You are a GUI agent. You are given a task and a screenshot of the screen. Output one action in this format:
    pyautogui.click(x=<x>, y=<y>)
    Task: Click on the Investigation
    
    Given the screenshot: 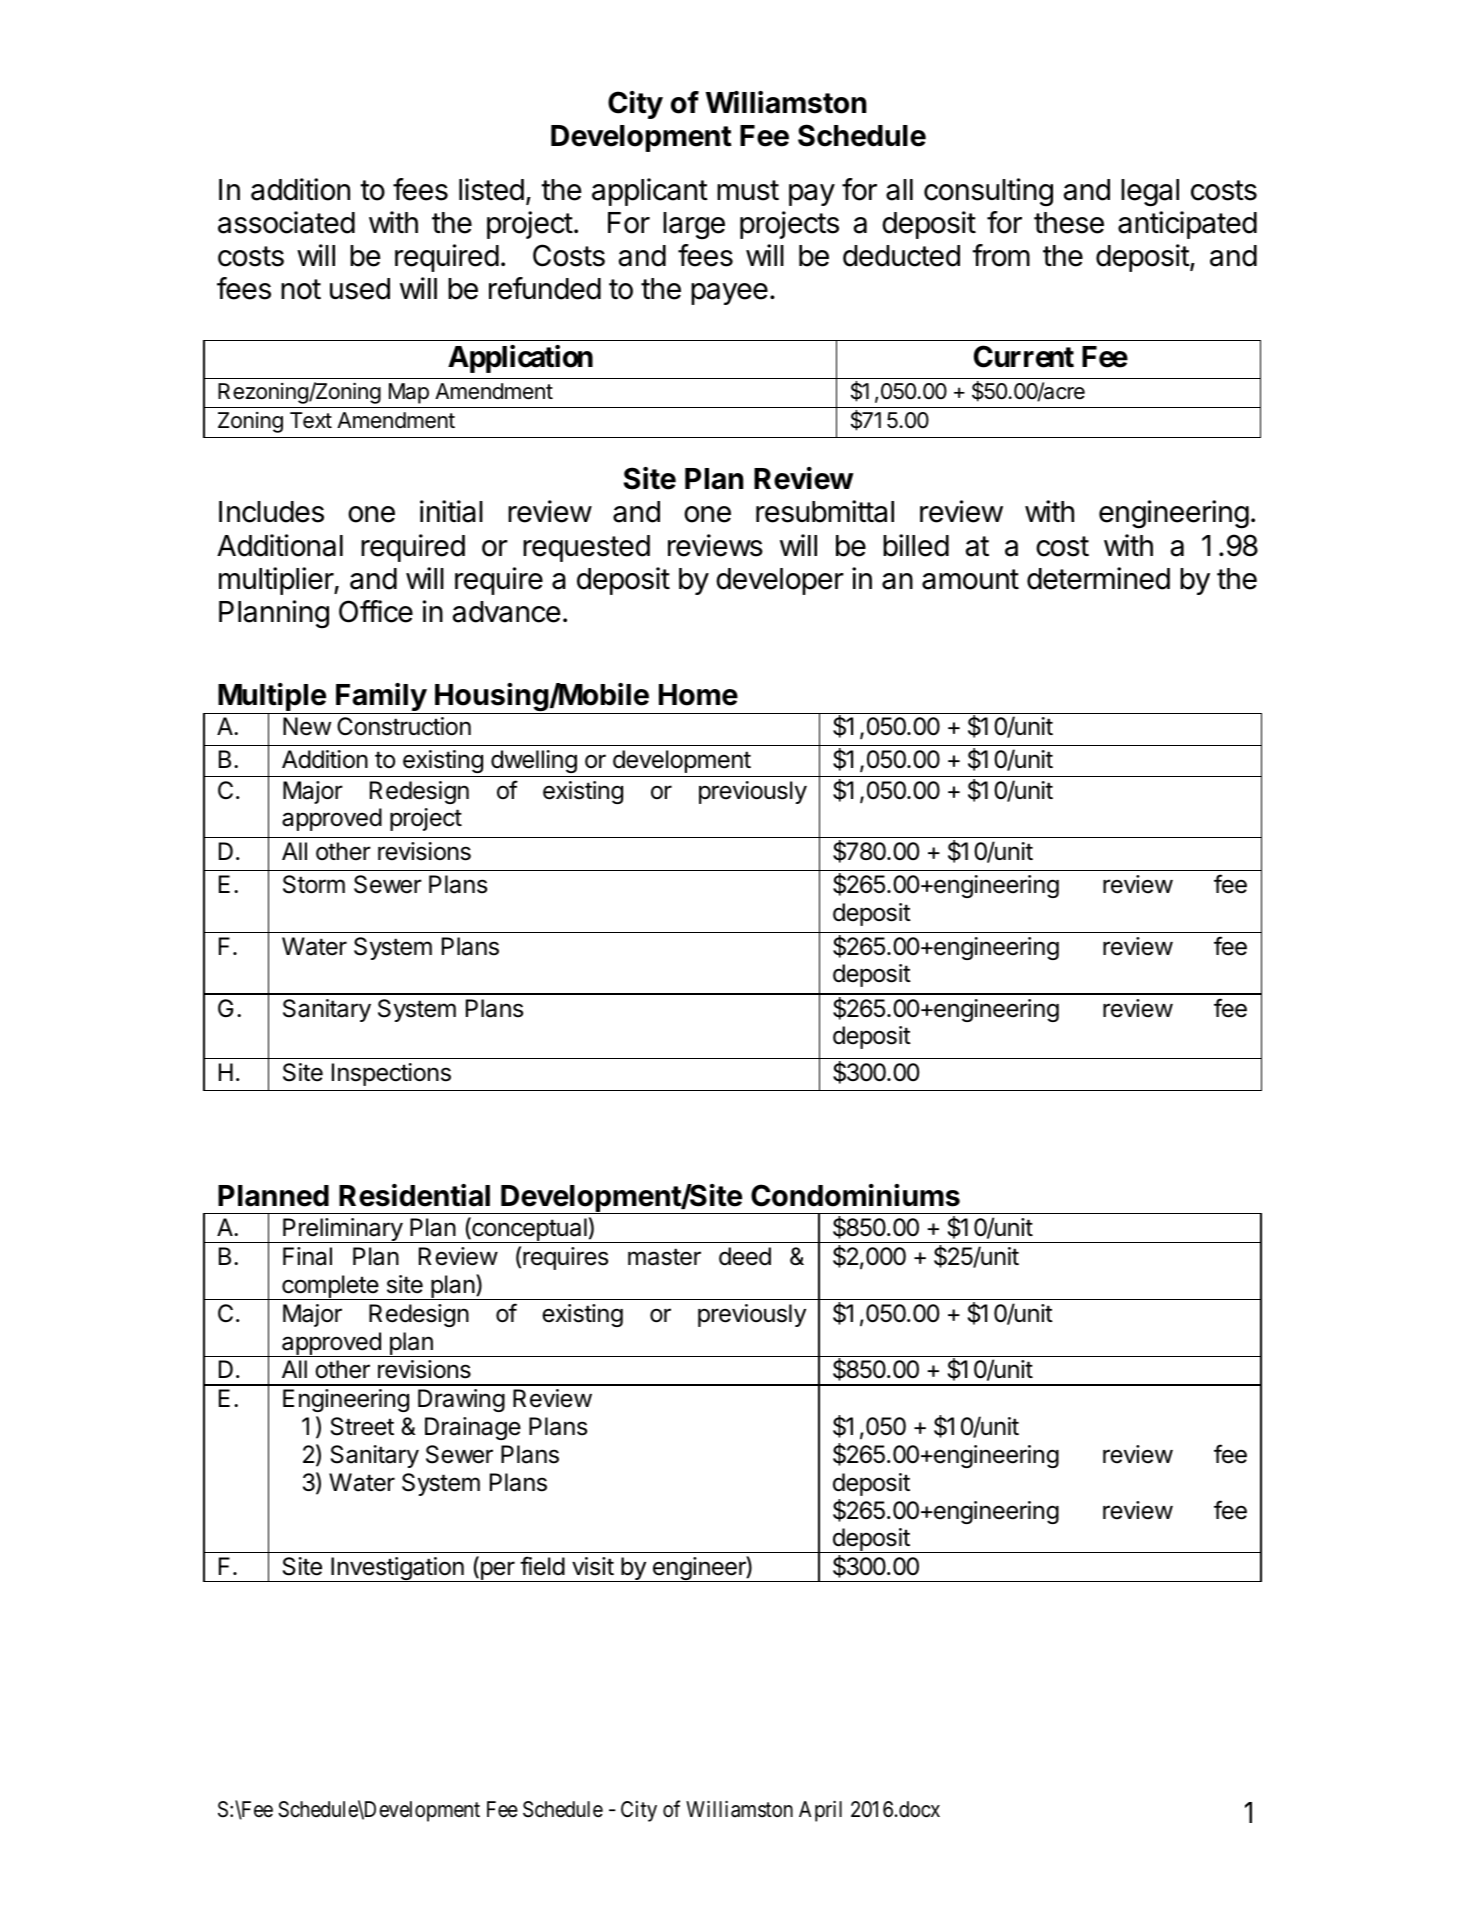 What is the action you would take?
    pyautogui.click(x=397, y=1569)
